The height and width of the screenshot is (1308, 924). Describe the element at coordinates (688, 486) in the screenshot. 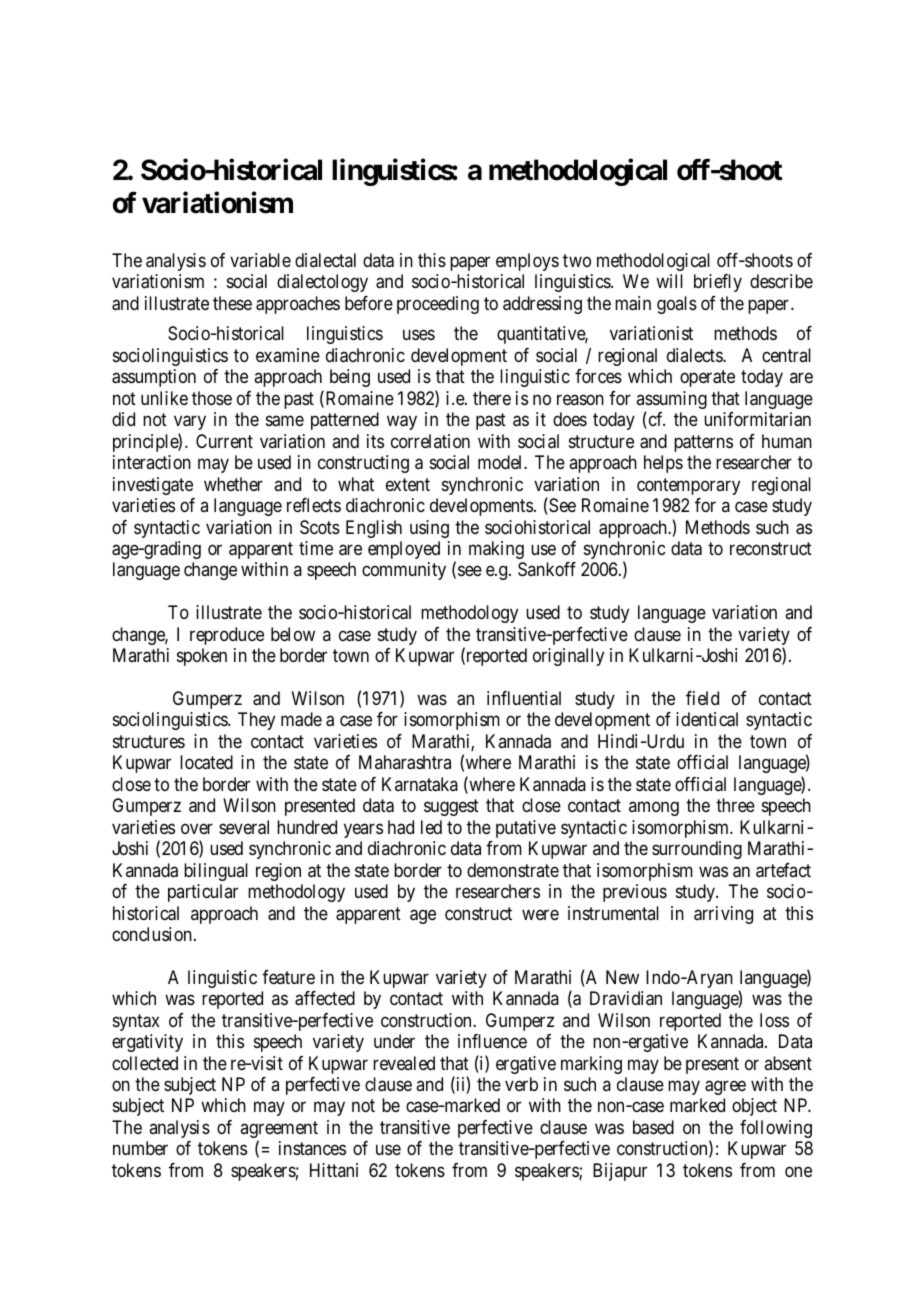

I see `contemporary` at that location.
